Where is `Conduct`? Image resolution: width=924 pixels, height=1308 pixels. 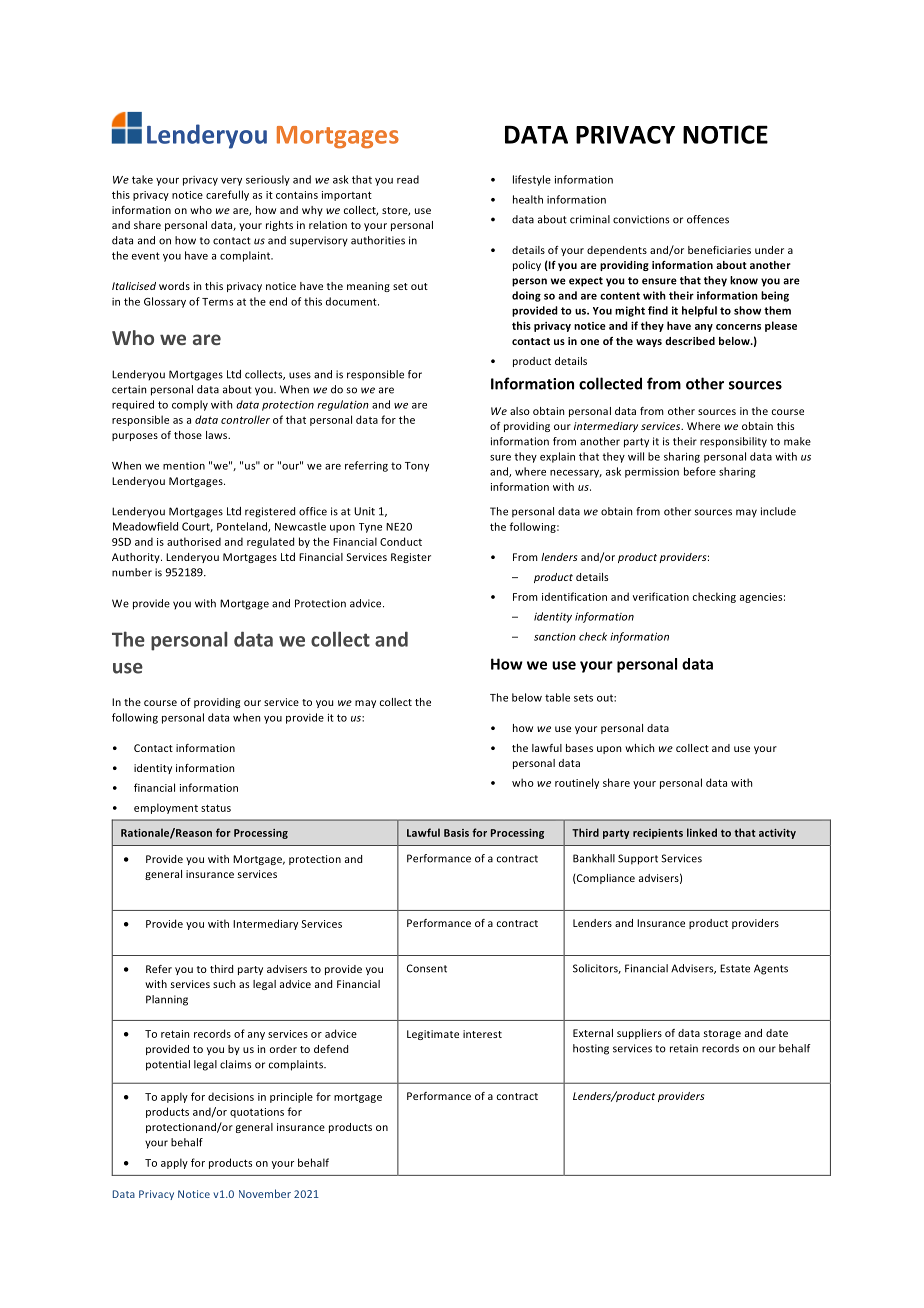 Conduct is located at coordinates (401, 541).
